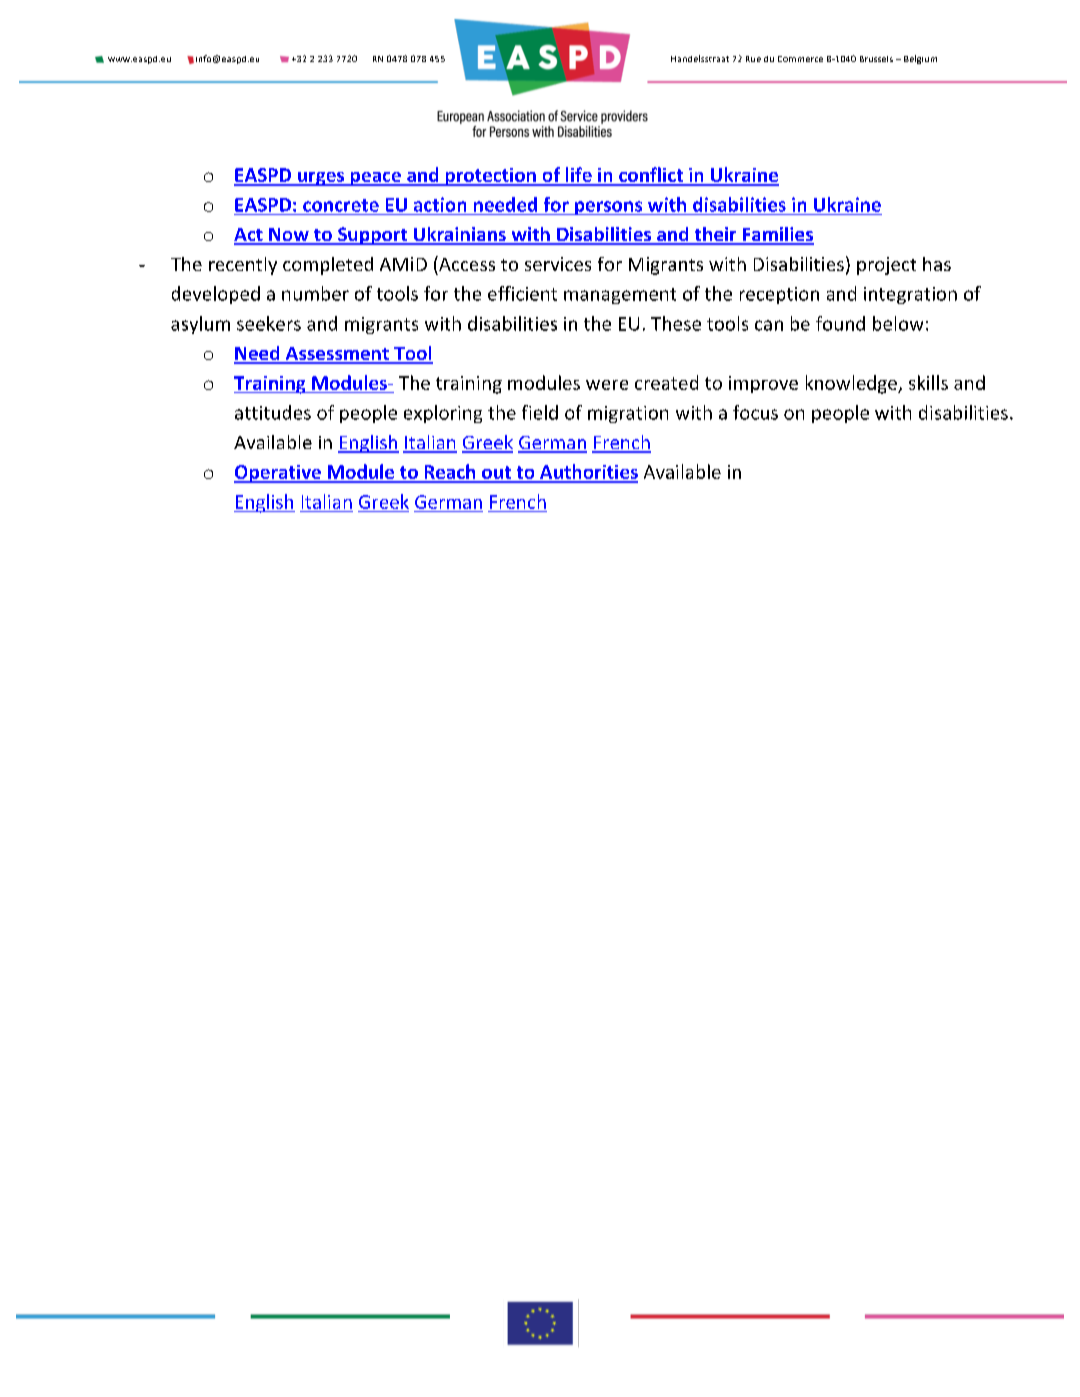 This image has height=1397, width=1080. What do you see at coordinates (273, 412) in the image?
I see `attitudes` at bounding box center [273, 412].
